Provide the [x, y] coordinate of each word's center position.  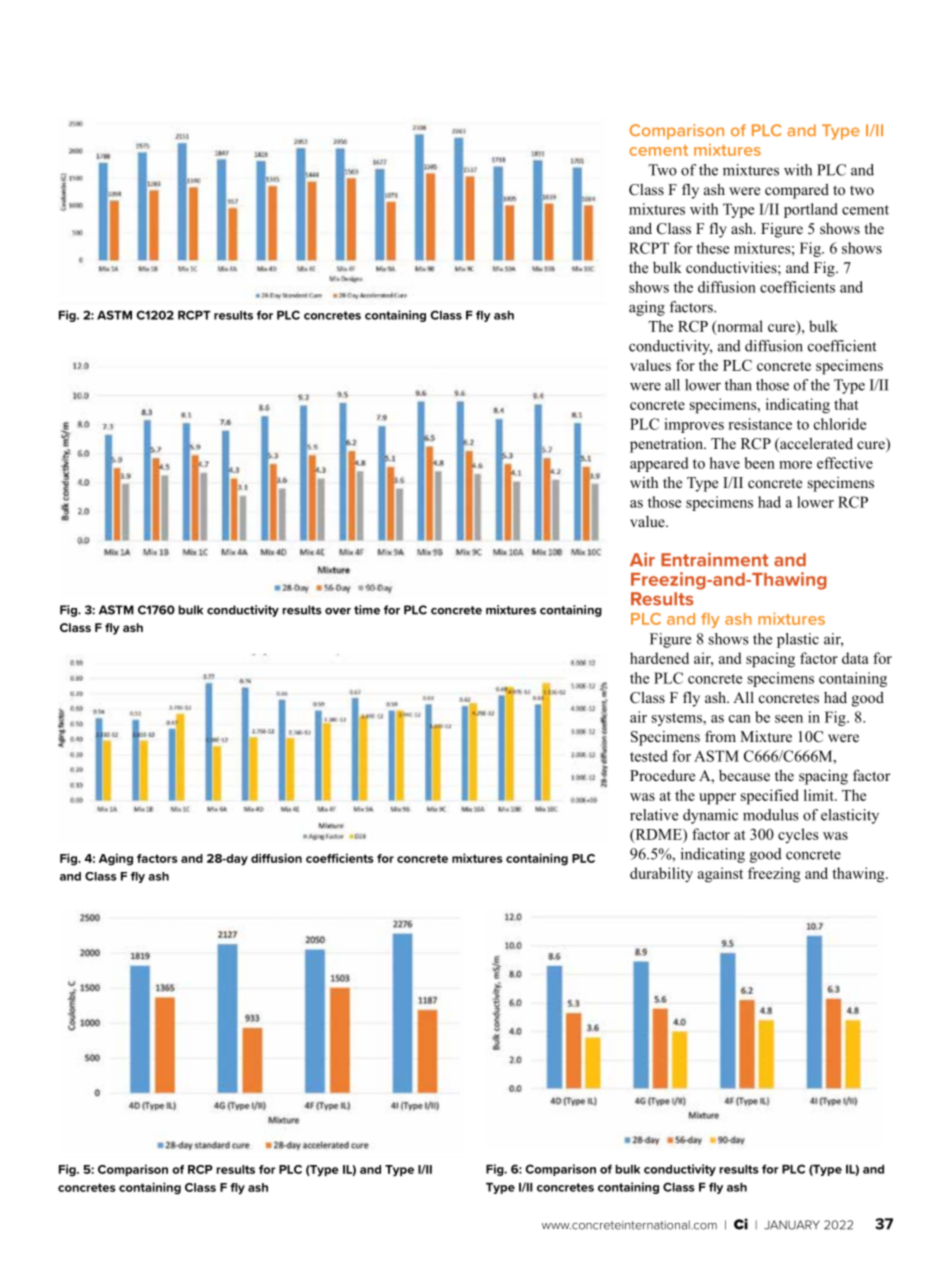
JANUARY [792, 1225]
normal [739, 327]
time [367, 610]
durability [661, 875]
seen [789, 719]
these [712, 248]
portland [811, 210]
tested [649, 756]
